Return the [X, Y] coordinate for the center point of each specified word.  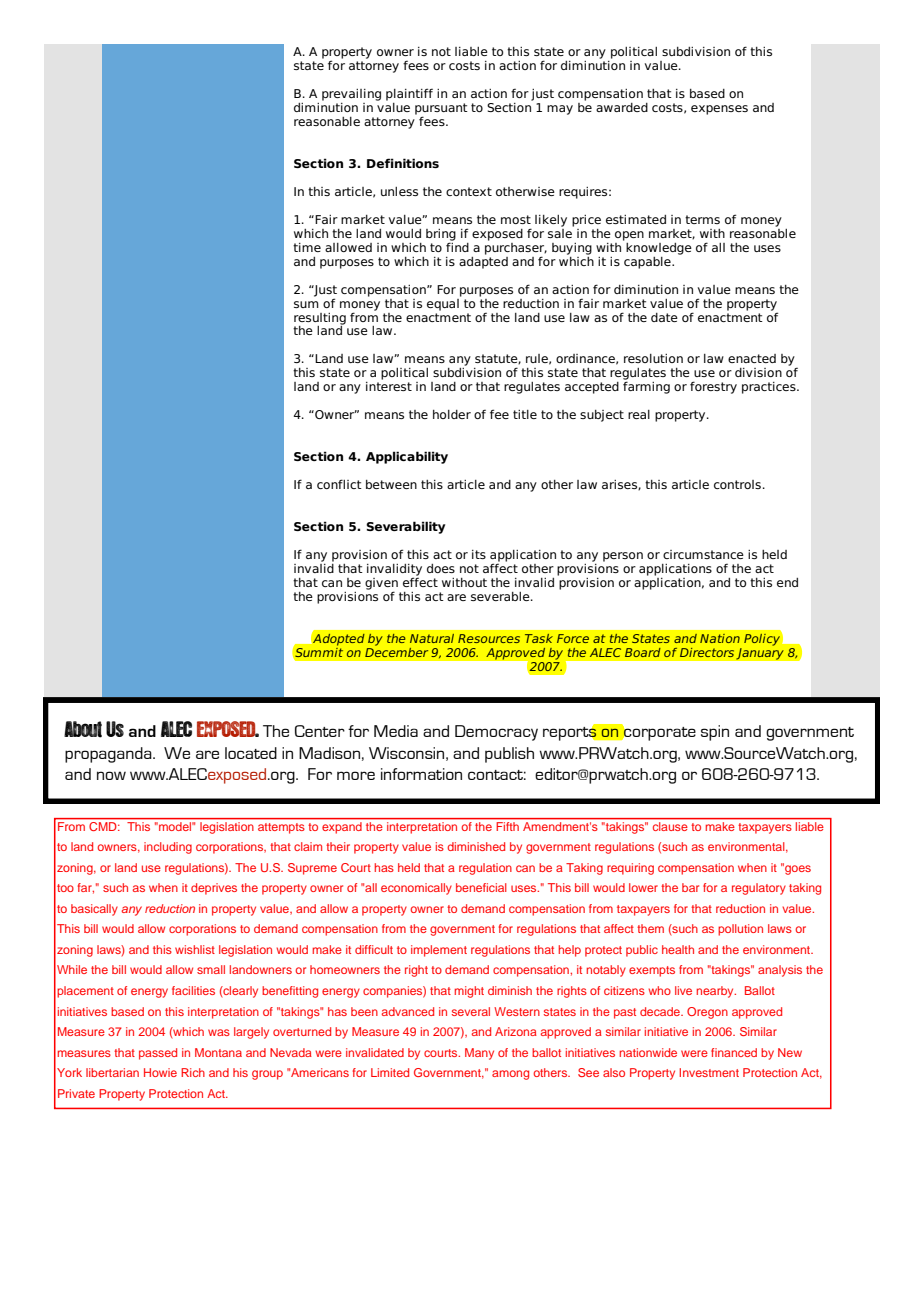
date [664, 317]
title [525, 414]
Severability [406, 527]
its [479, 554]
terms [702, 219]
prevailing [351, 95]
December [396, 651]
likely [551, 221]
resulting [320, 319]
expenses [719, 110]
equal [444, 303]
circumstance [703, 554]
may [560, 110]
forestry [713, 387]
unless [399, 191]
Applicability [407, 457]
